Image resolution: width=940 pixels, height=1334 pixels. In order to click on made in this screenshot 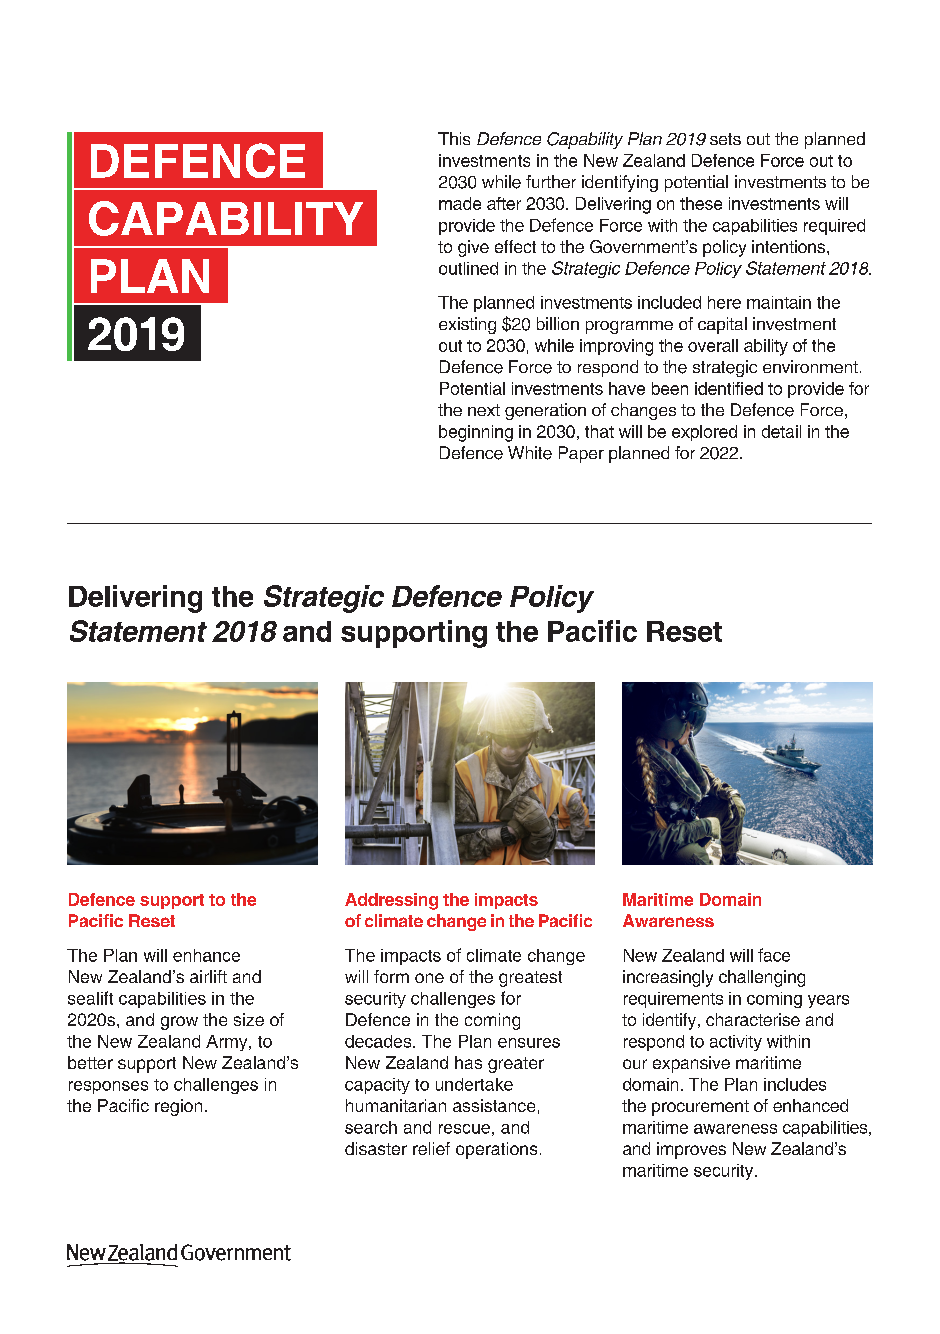, I will do `click(460, 203)`.
